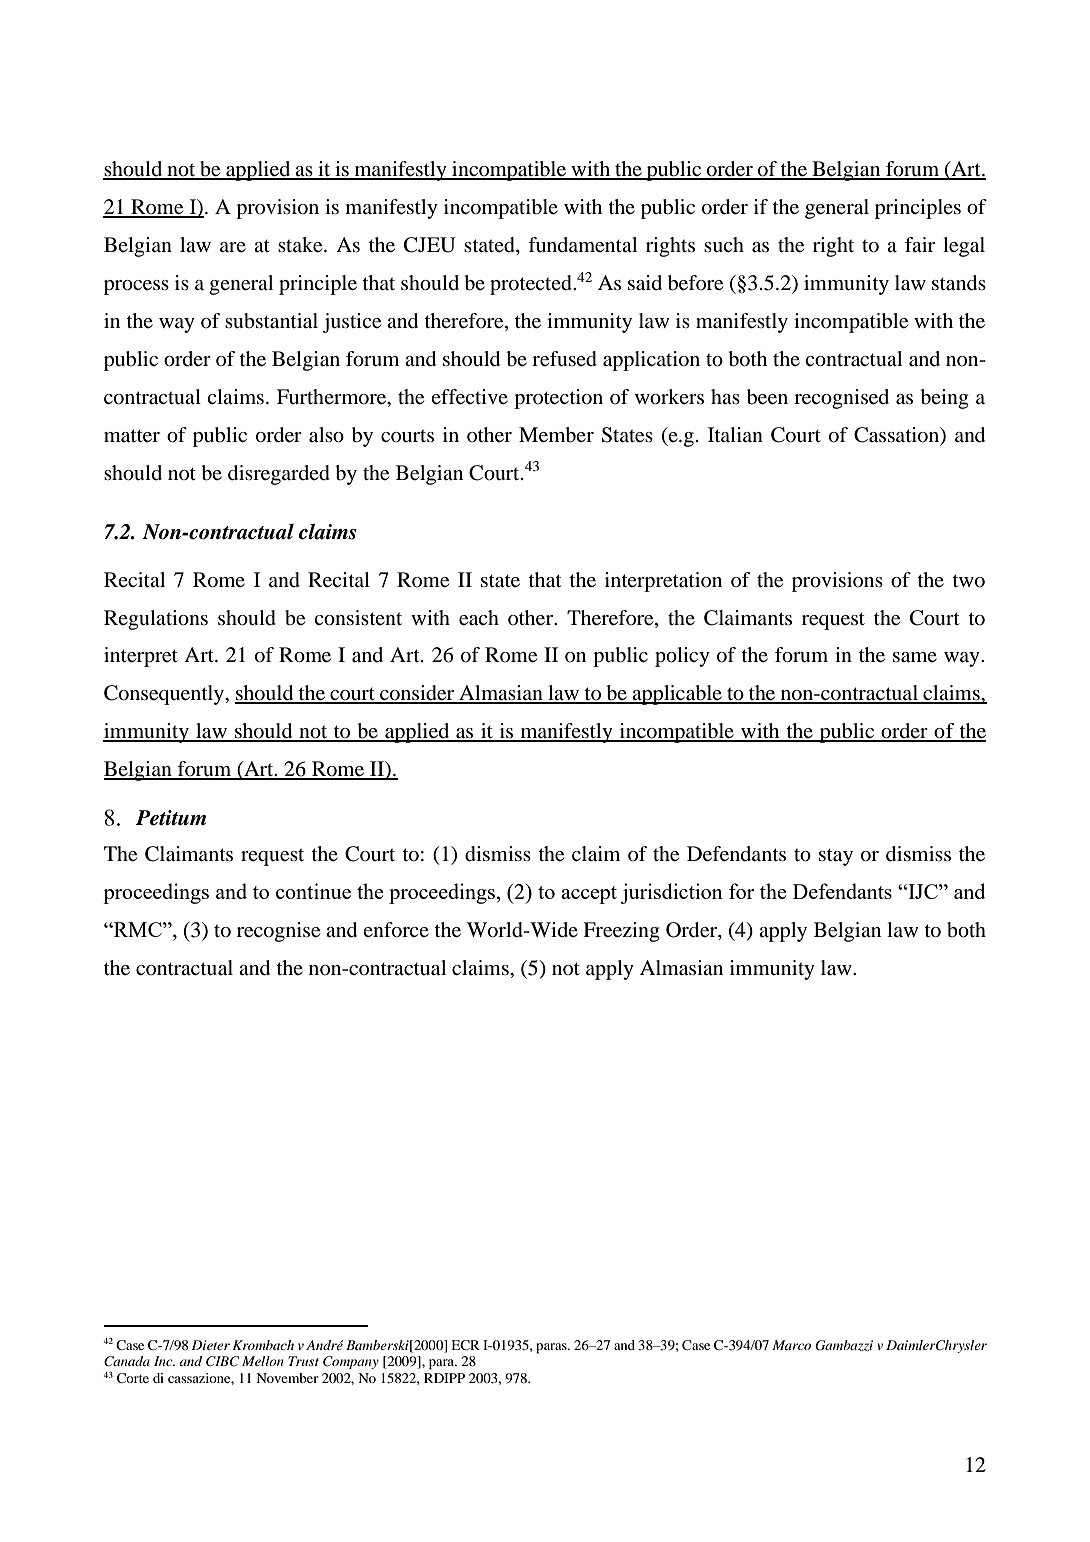 The height and width of the screenshot is (1542, 1090). I want to click on fair, so click(920, 244).
